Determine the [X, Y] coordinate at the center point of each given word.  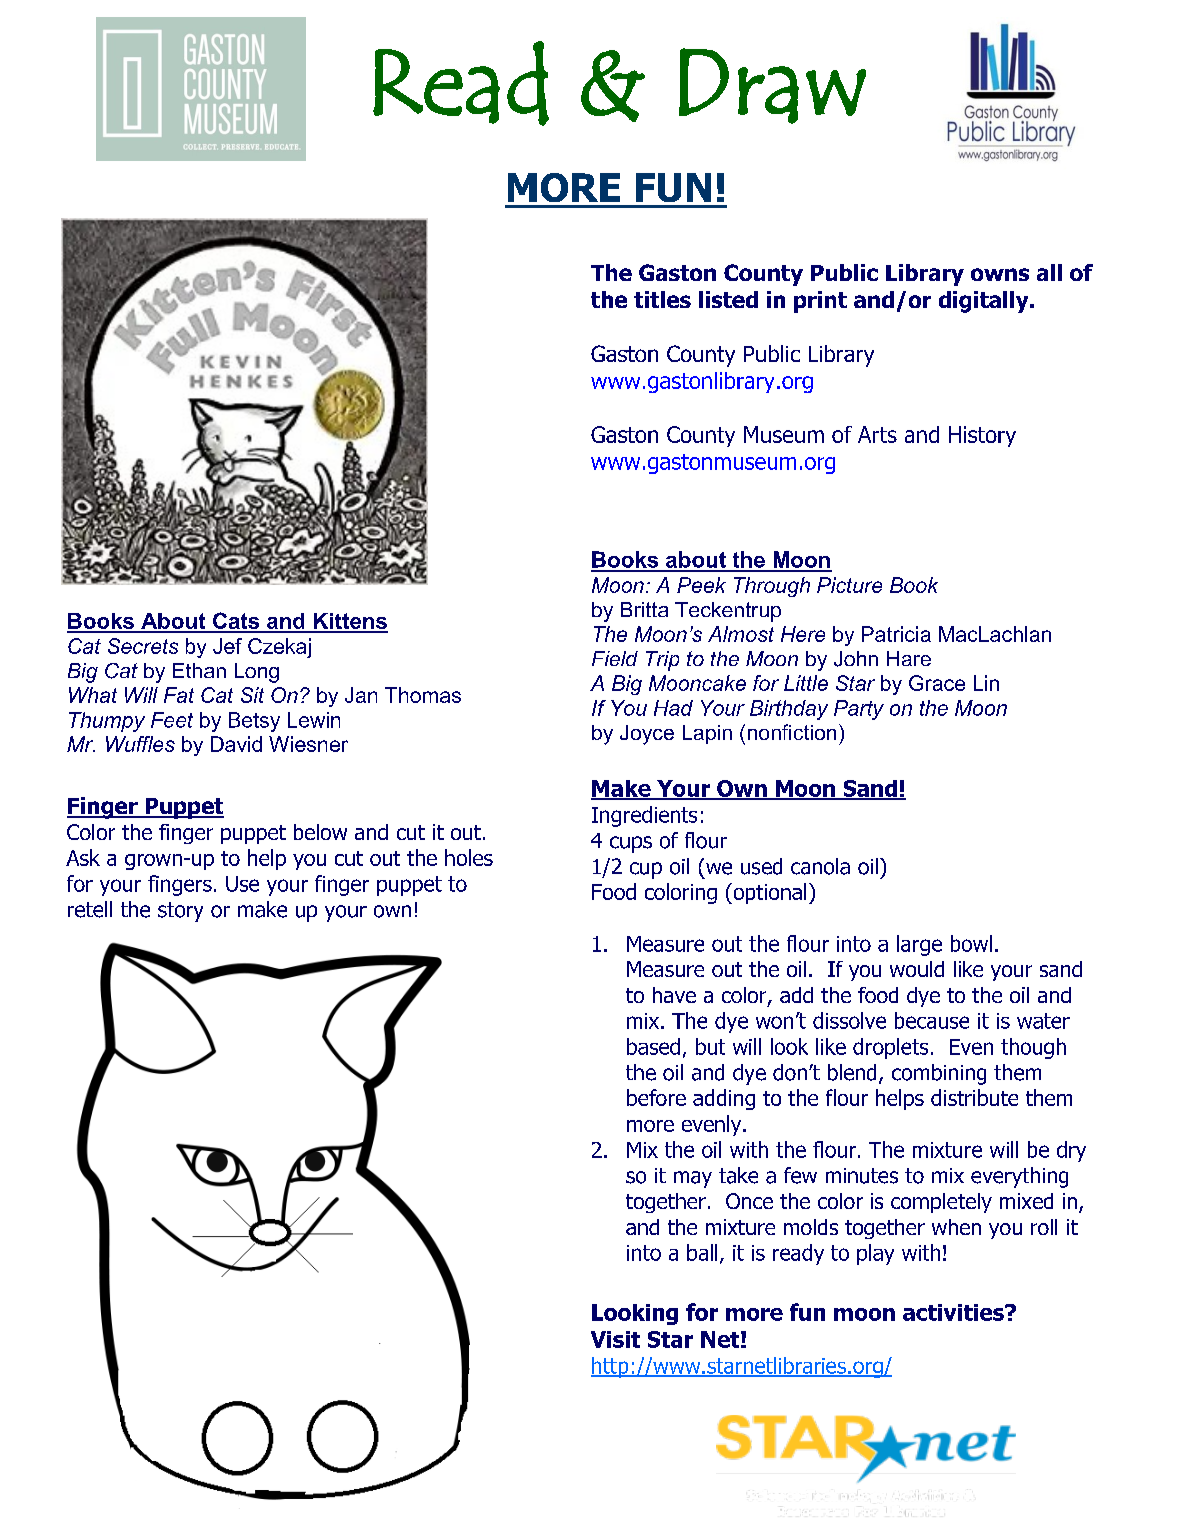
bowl [971, 943]
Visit [615, 1339]
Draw [772, 86]
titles [662, 299]
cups [631, 844]
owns [1000, 274]
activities [954, 1312]
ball [702, 1252]
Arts [877, 434]
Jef [227, 646]
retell [90, 909]
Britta [644, 609]
